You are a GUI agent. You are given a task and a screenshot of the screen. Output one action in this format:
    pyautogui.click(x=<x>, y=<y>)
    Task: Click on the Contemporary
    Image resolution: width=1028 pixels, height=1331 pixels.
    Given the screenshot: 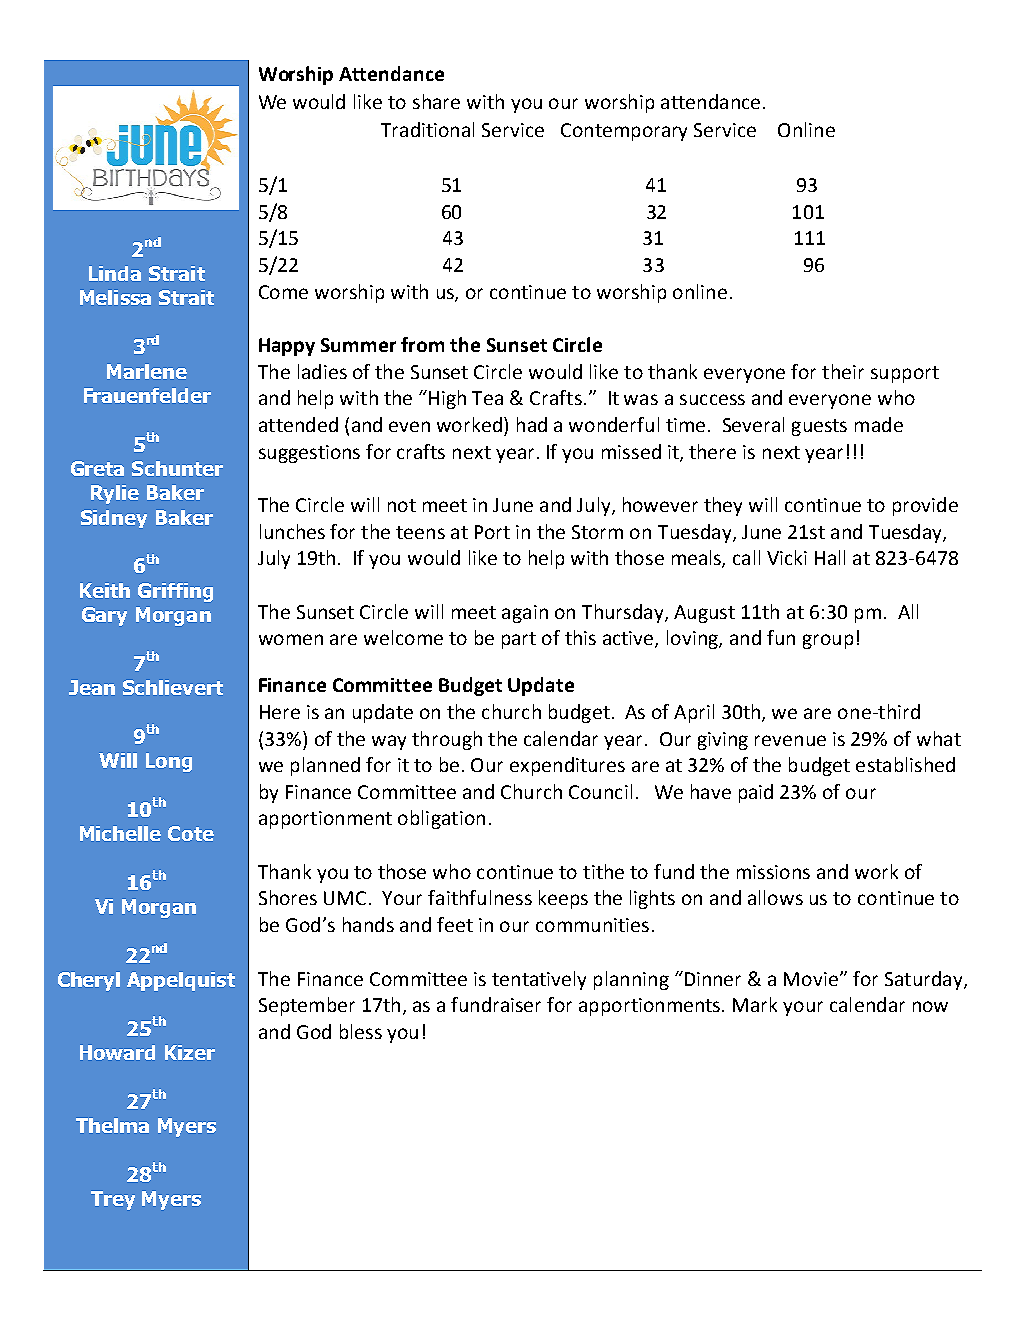 What is the action you would take?
    pyautogui.click(x=624, y=132)
